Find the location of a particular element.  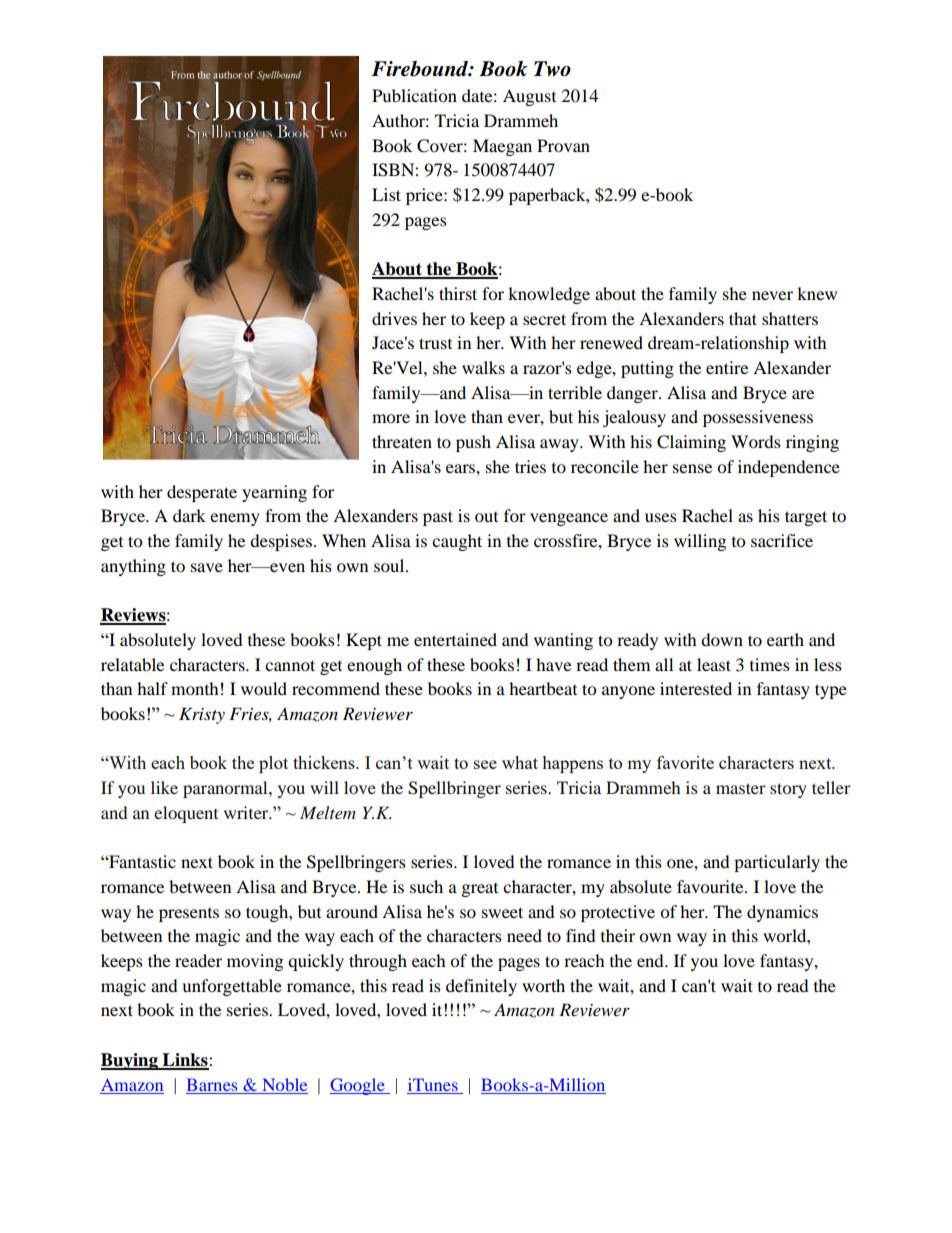

sacrifice is located at coordinates (782, 540).
